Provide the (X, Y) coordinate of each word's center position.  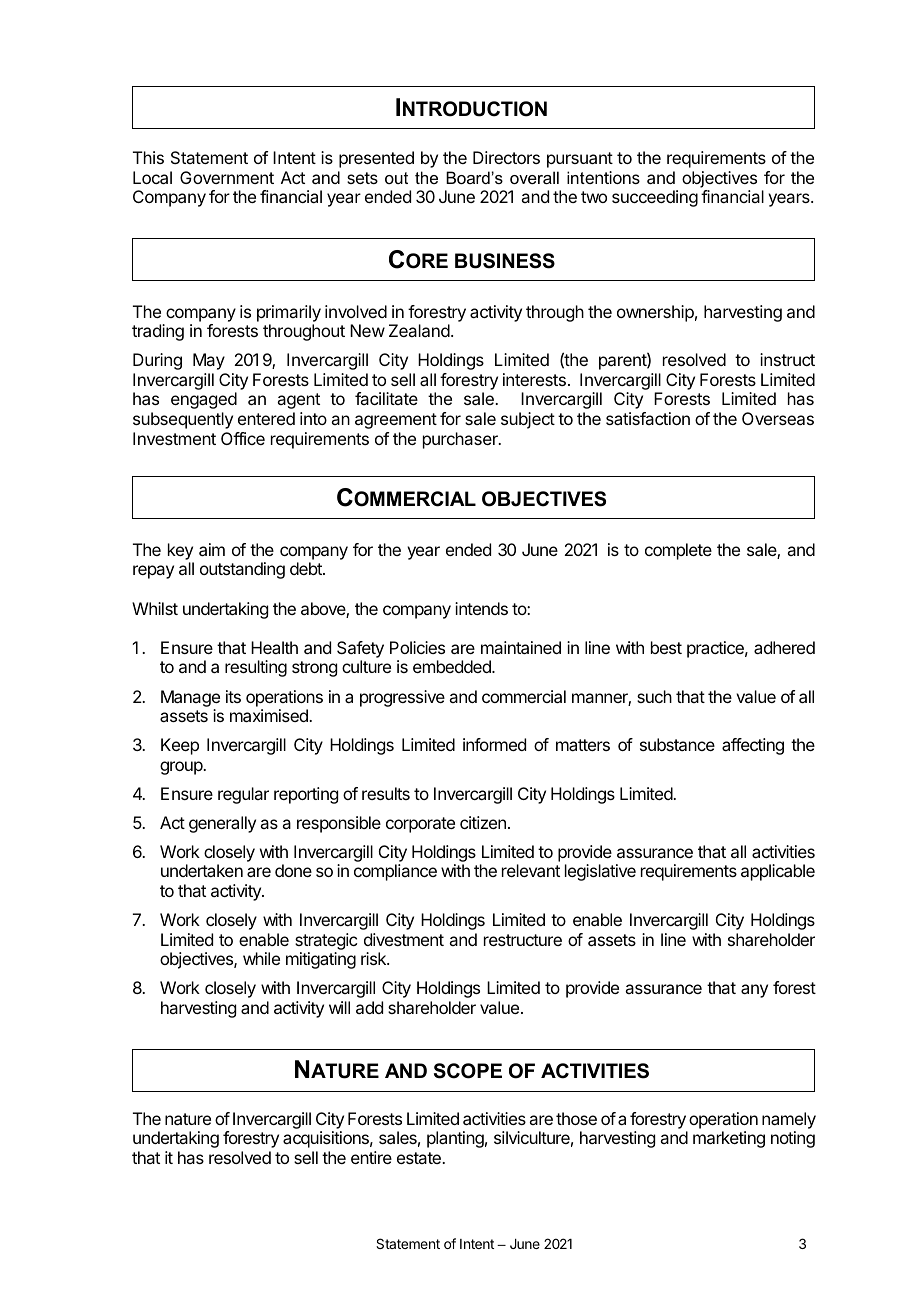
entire (371, 1157)
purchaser (461, 440)
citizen (483, 822)
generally (222, 824)
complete (678, 551)
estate (420, 1158)
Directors (506, 157)
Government (227, 177)
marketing (729, 1139)
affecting (753, 746)
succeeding (655, 198)
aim (212, 549)
